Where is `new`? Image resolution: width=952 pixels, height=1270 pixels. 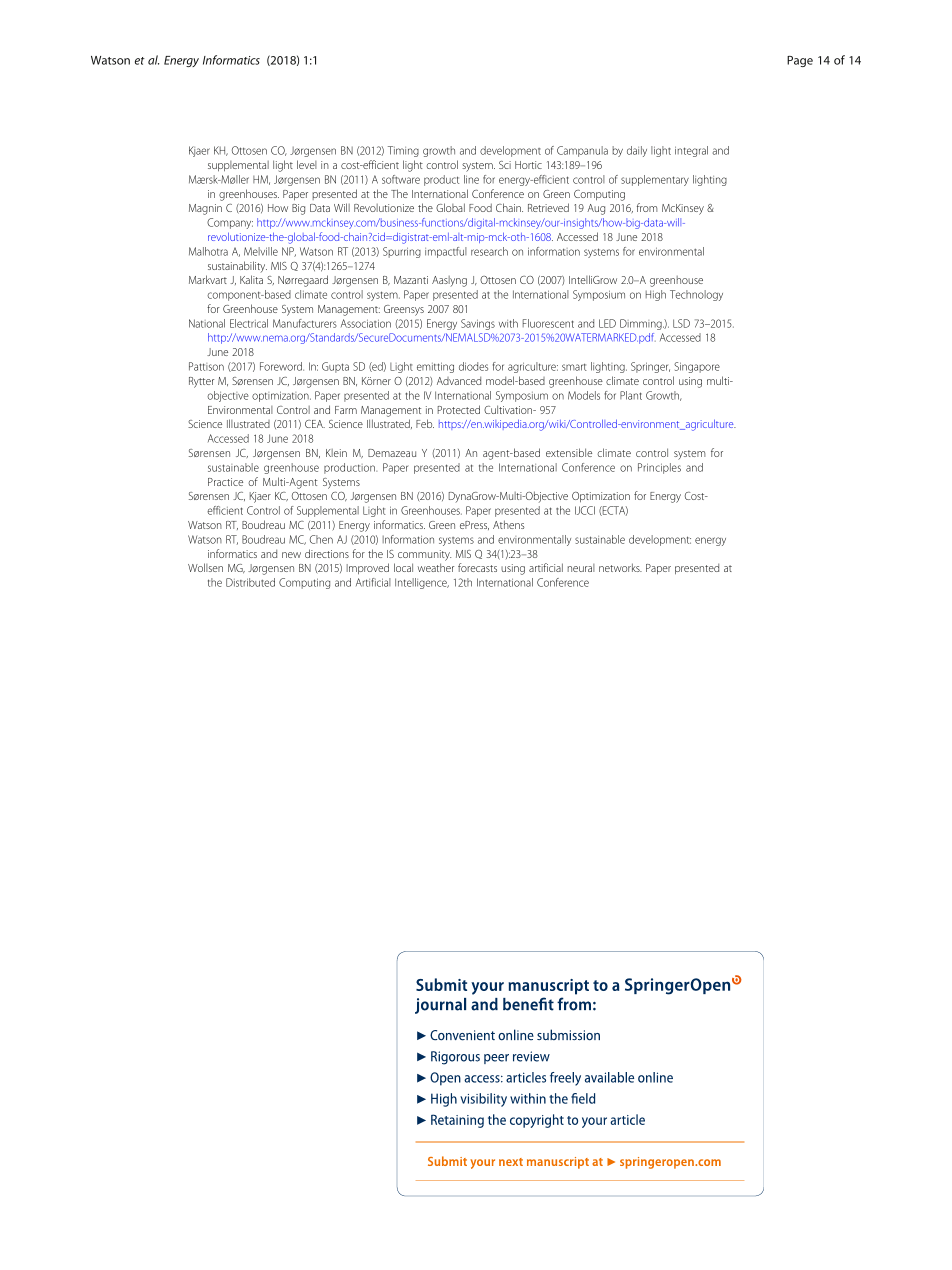 new is located at coordinates (291, 555).
